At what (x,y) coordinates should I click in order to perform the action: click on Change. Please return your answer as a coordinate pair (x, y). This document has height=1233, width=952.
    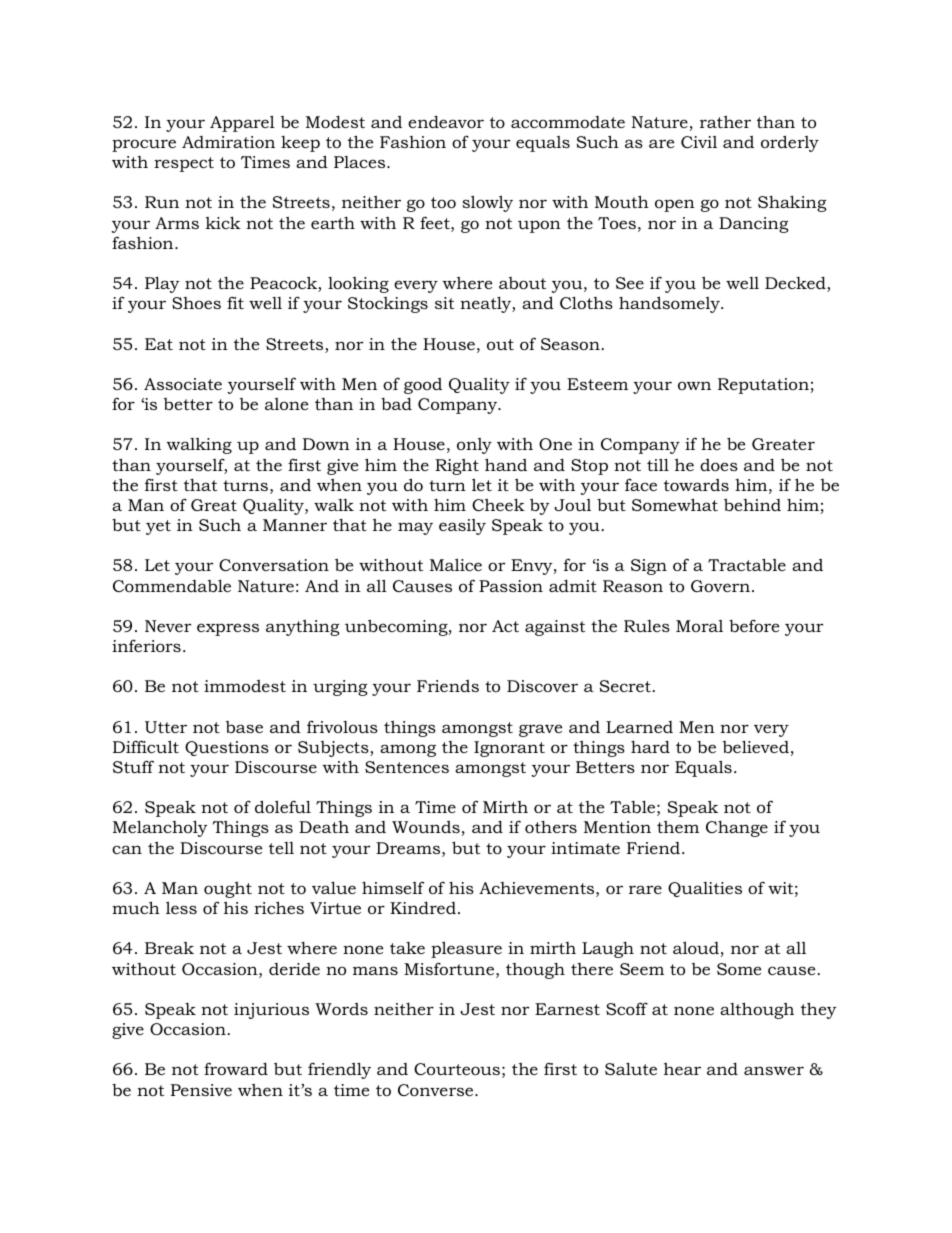
    Looking at the image, I should click on (737, 829).
